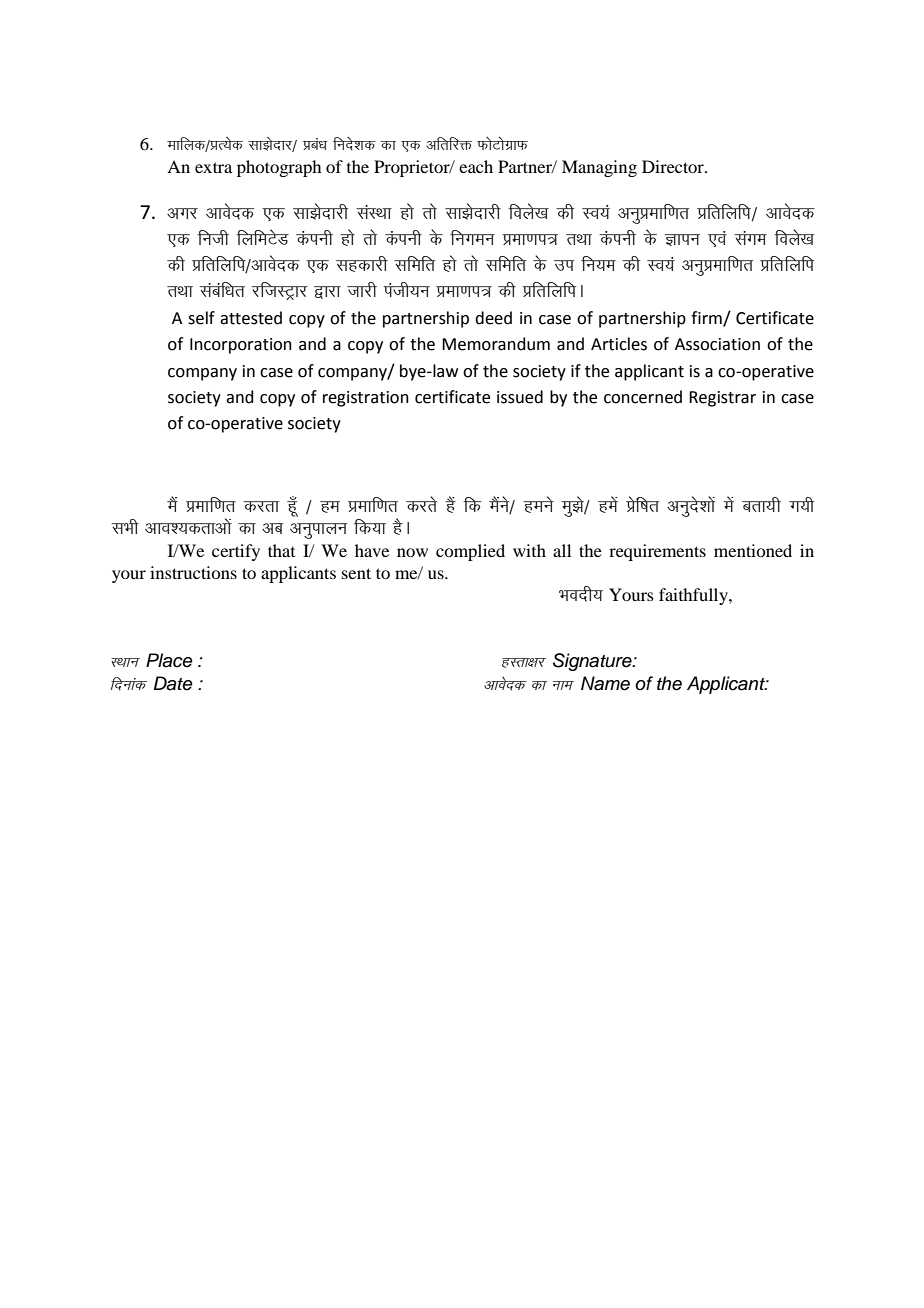  What do you see at coordinates (476, 166) in the screenshot?
I see `each` at bounding box center [476, 166].
